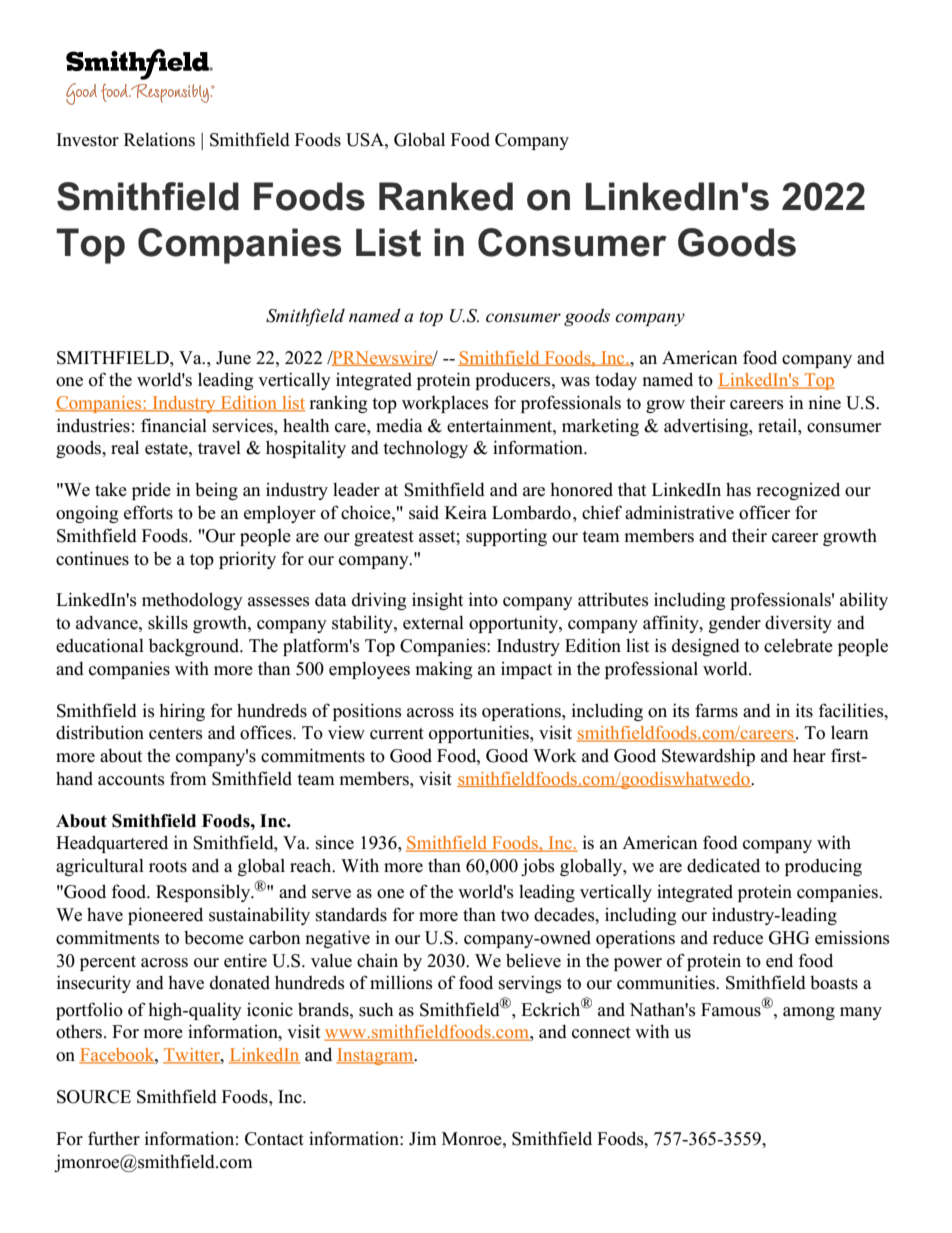 This document has height=1233, width=952. What do you see at coordinates (480, 734) in the document?
I see `opportunities` at bounding box center [480, 734].
